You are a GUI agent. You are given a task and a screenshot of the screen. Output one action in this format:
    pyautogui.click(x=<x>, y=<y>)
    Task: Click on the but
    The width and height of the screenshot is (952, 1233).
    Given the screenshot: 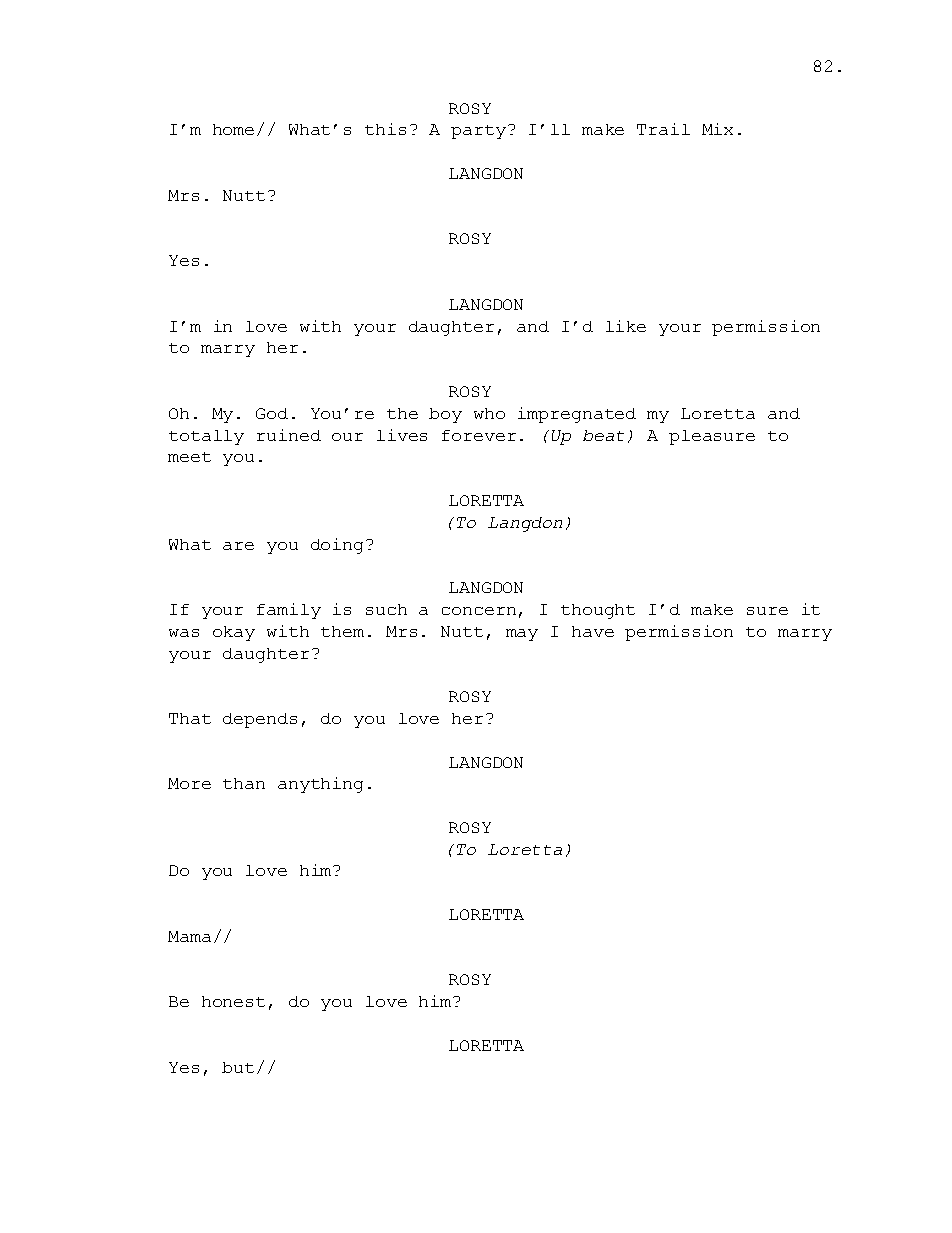 What is the action you would take?
    pyautogui.click(x=238, y=1067)
